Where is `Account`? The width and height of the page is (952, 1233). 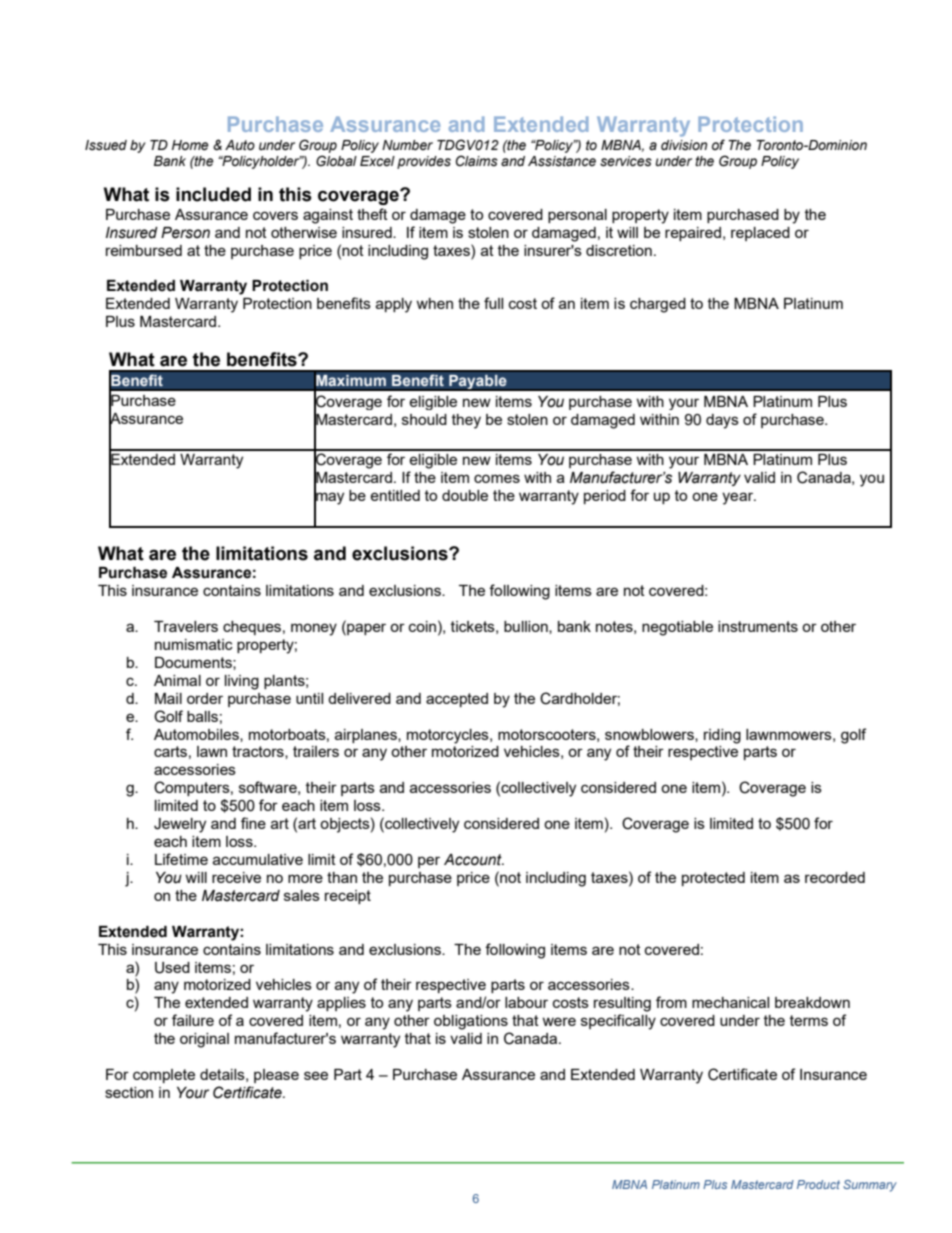 Account is located at coordinates (474, 860).
